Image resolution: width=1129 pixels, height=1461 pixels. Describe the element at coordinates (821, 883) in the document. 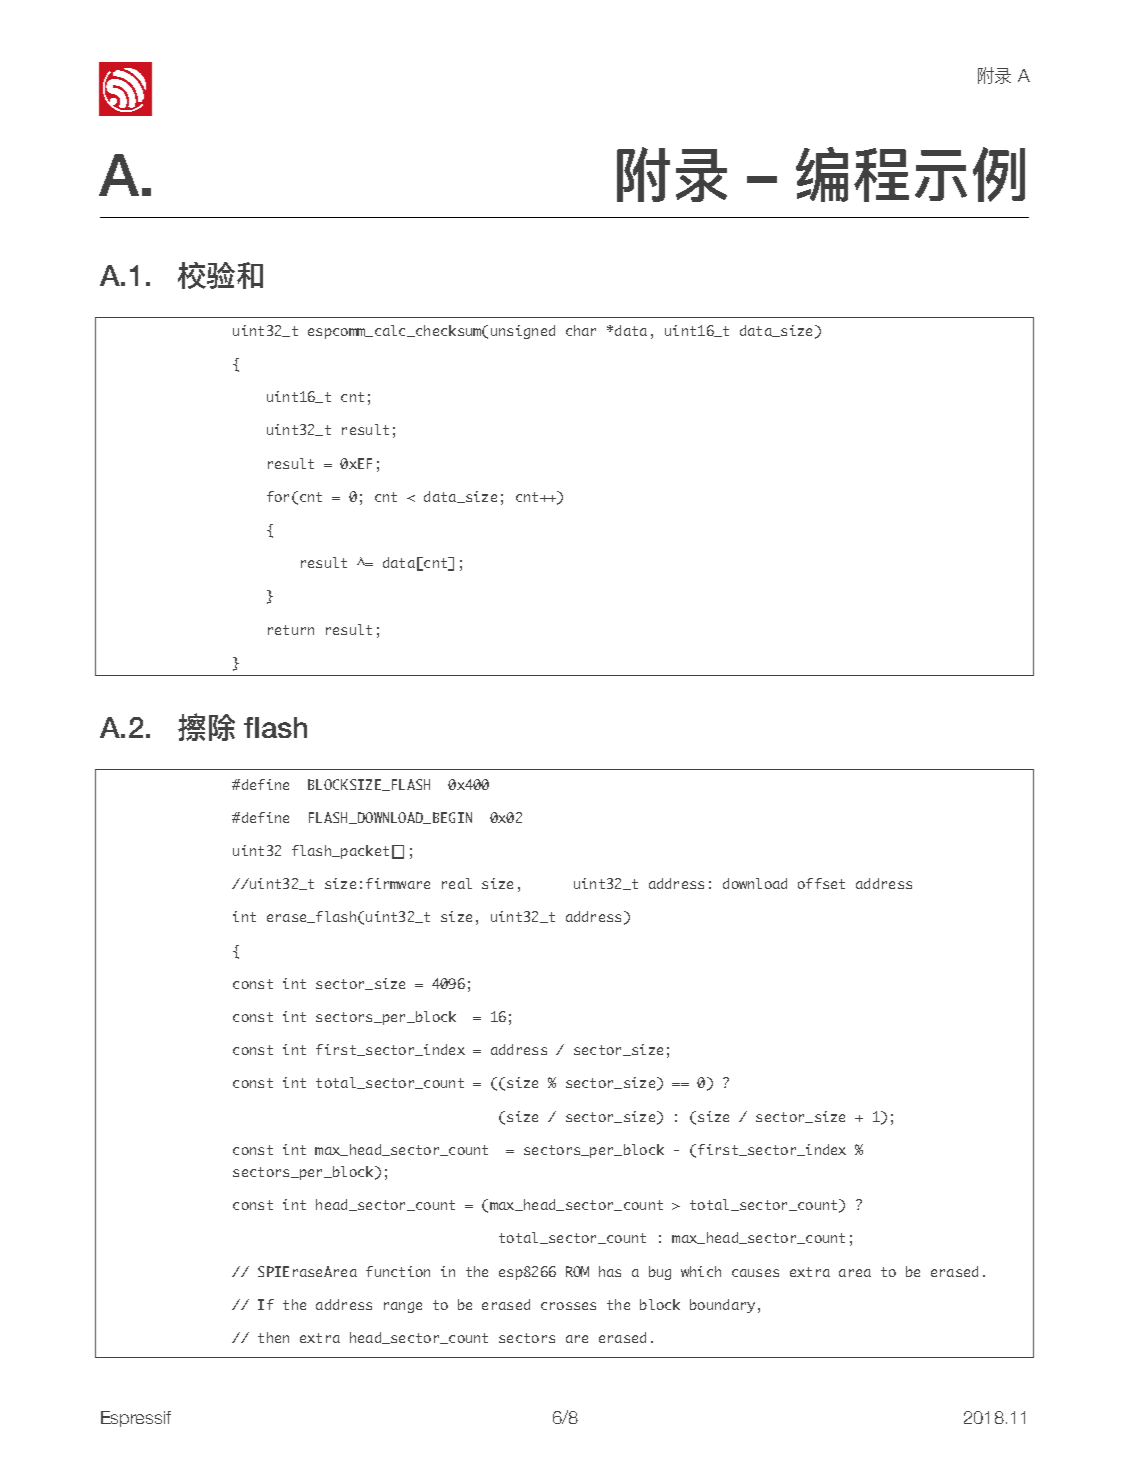

I see `offset` at that location.
